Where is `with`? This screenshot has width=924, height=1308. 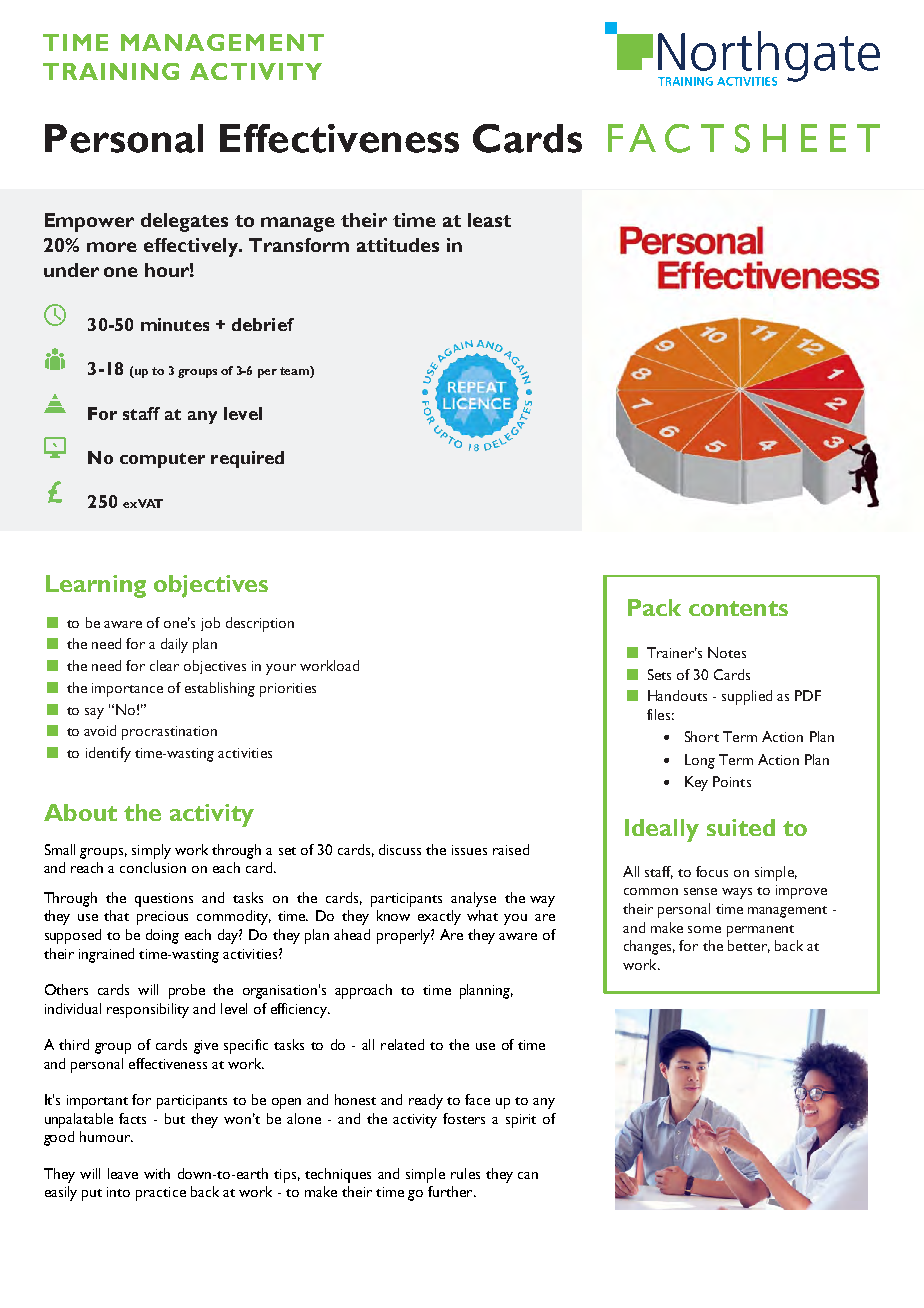
with is located at coordinates (157, 1173).
